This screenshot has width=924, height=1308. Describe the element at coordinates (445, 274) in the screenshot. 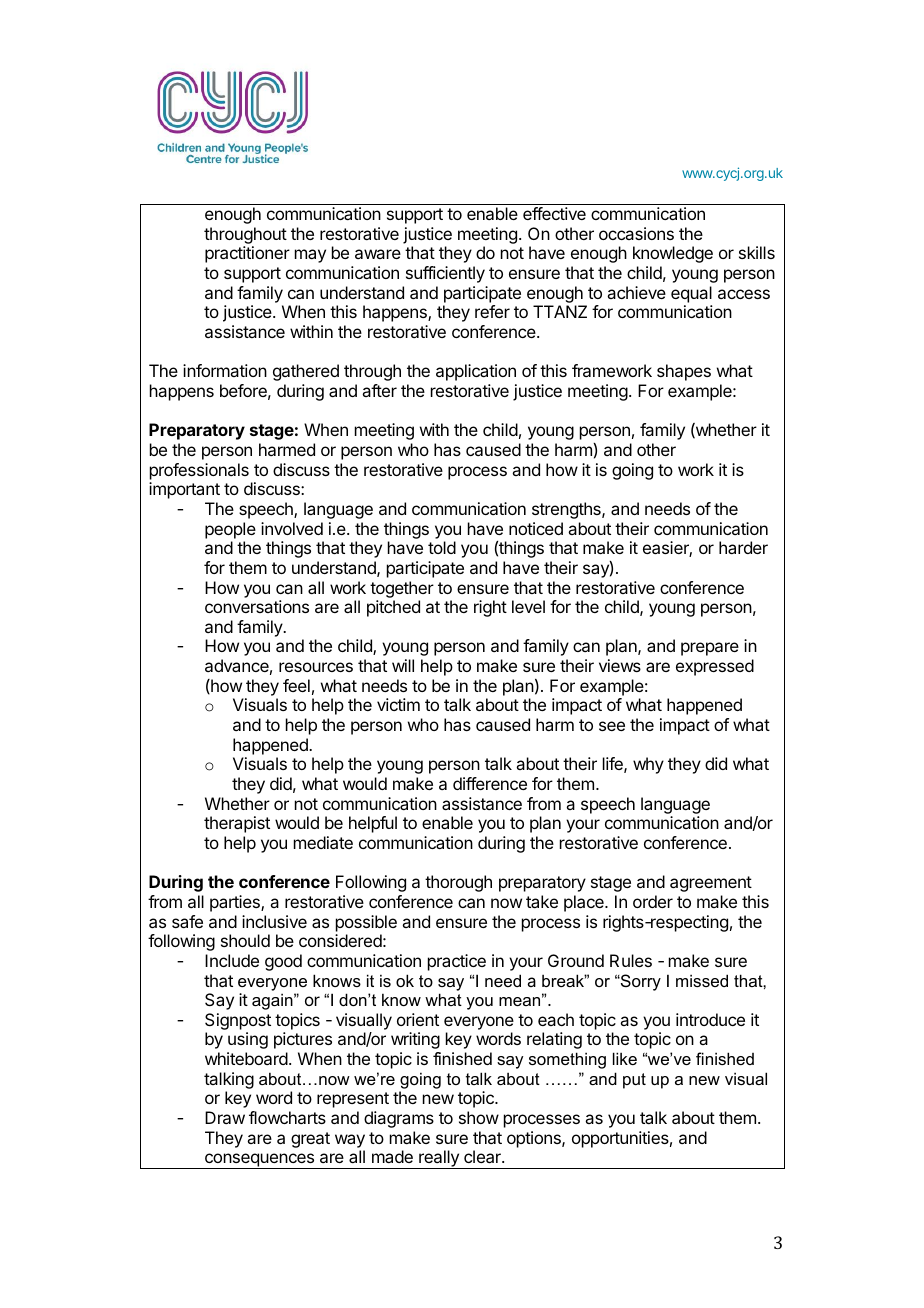

I see `sufficiently` at that location.
